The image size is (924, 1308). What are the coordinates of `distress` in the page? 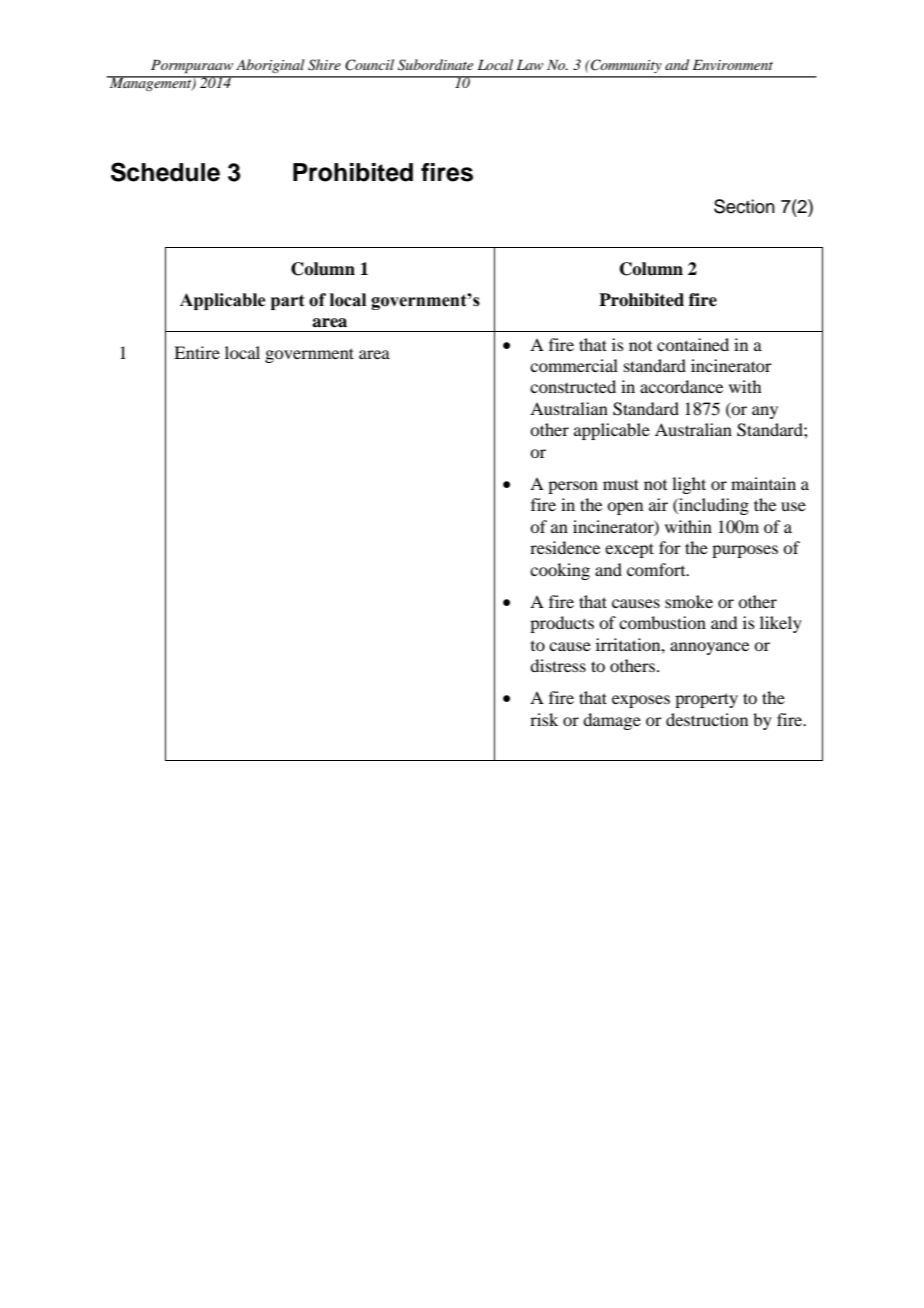 It's located at (558, 665).
